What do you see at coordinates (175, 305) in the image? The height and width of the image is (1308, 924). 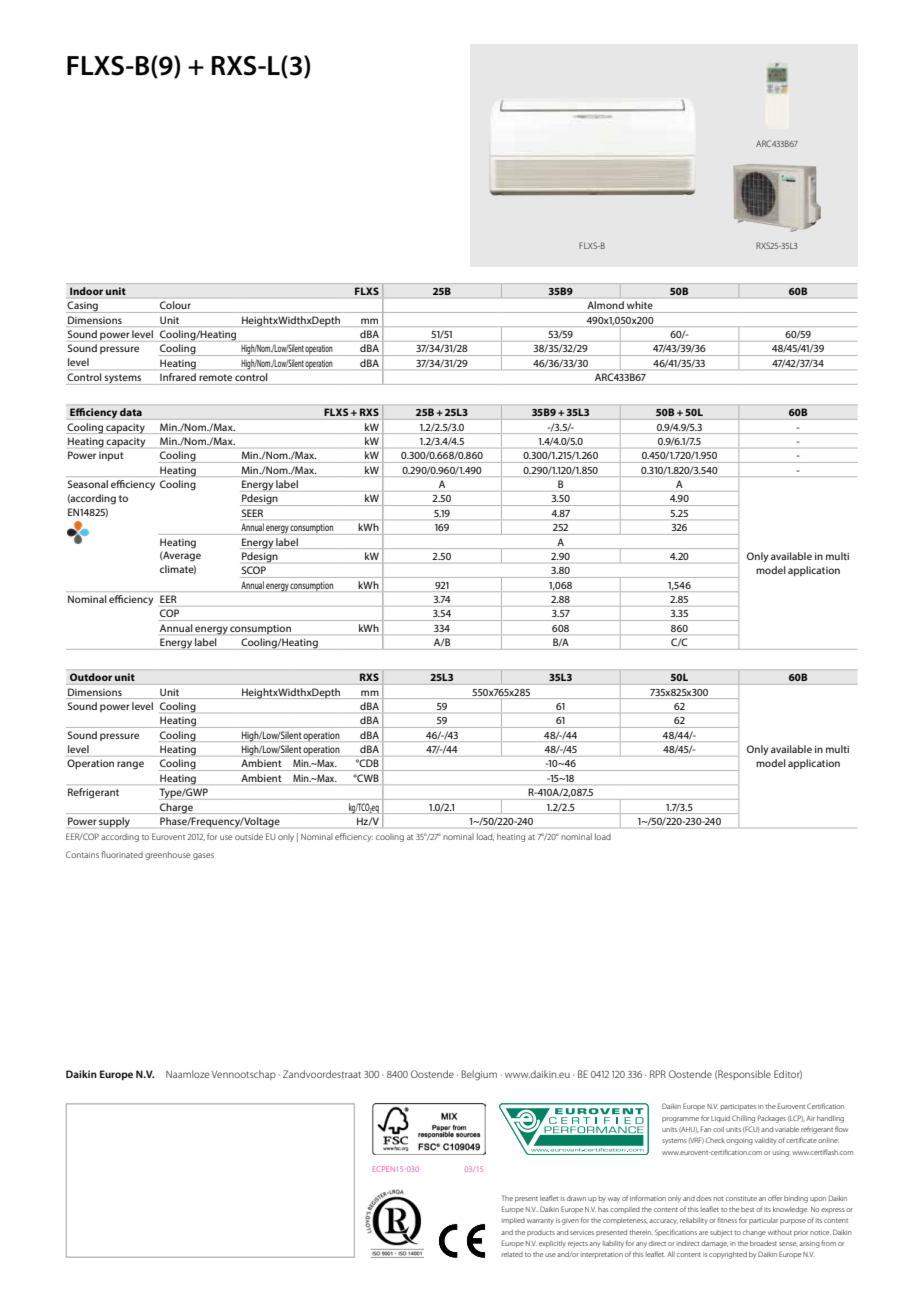 I see `Colour` at bounding box center [175, 305].
